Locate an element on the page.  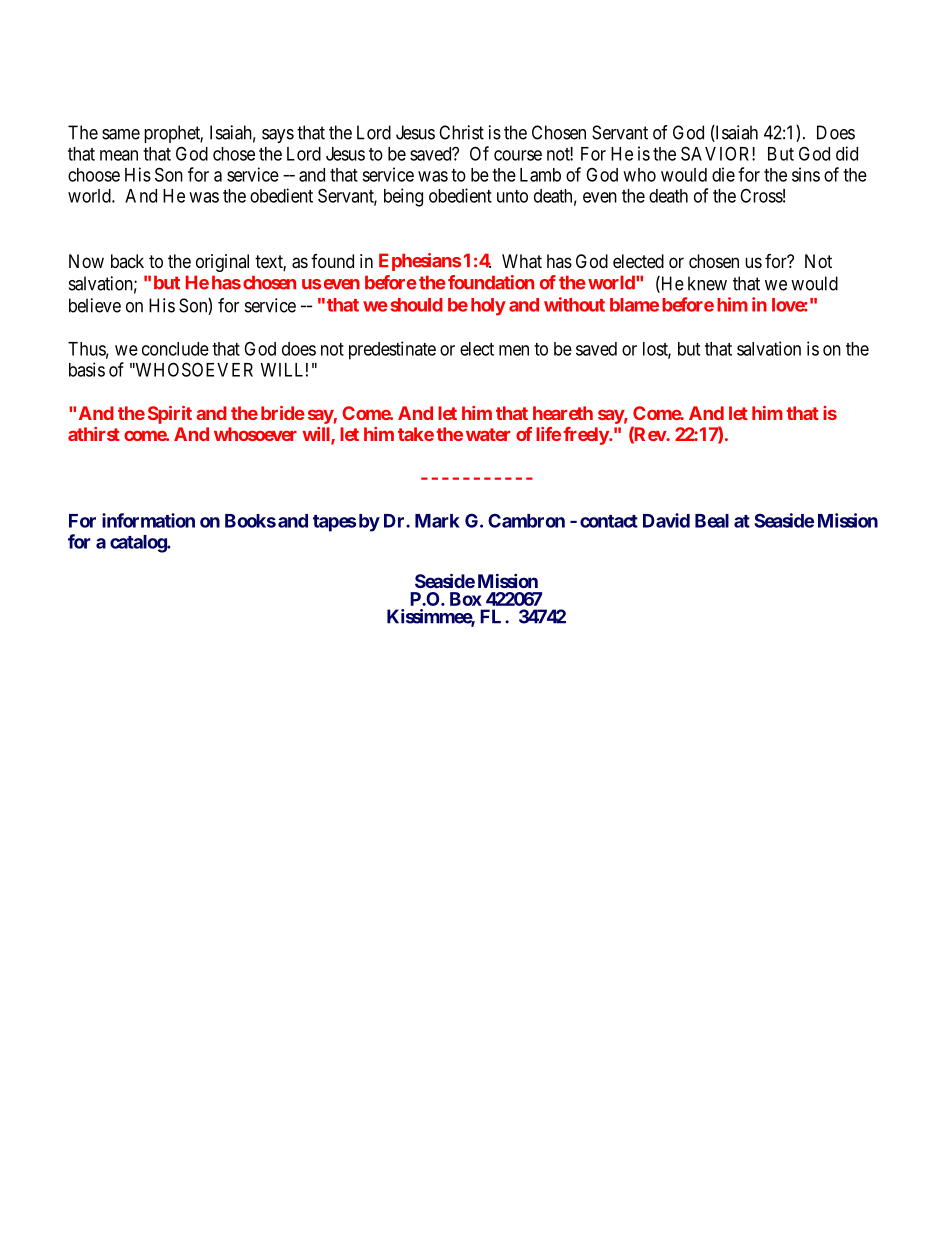
Box is located at coordinates (466, 599).
